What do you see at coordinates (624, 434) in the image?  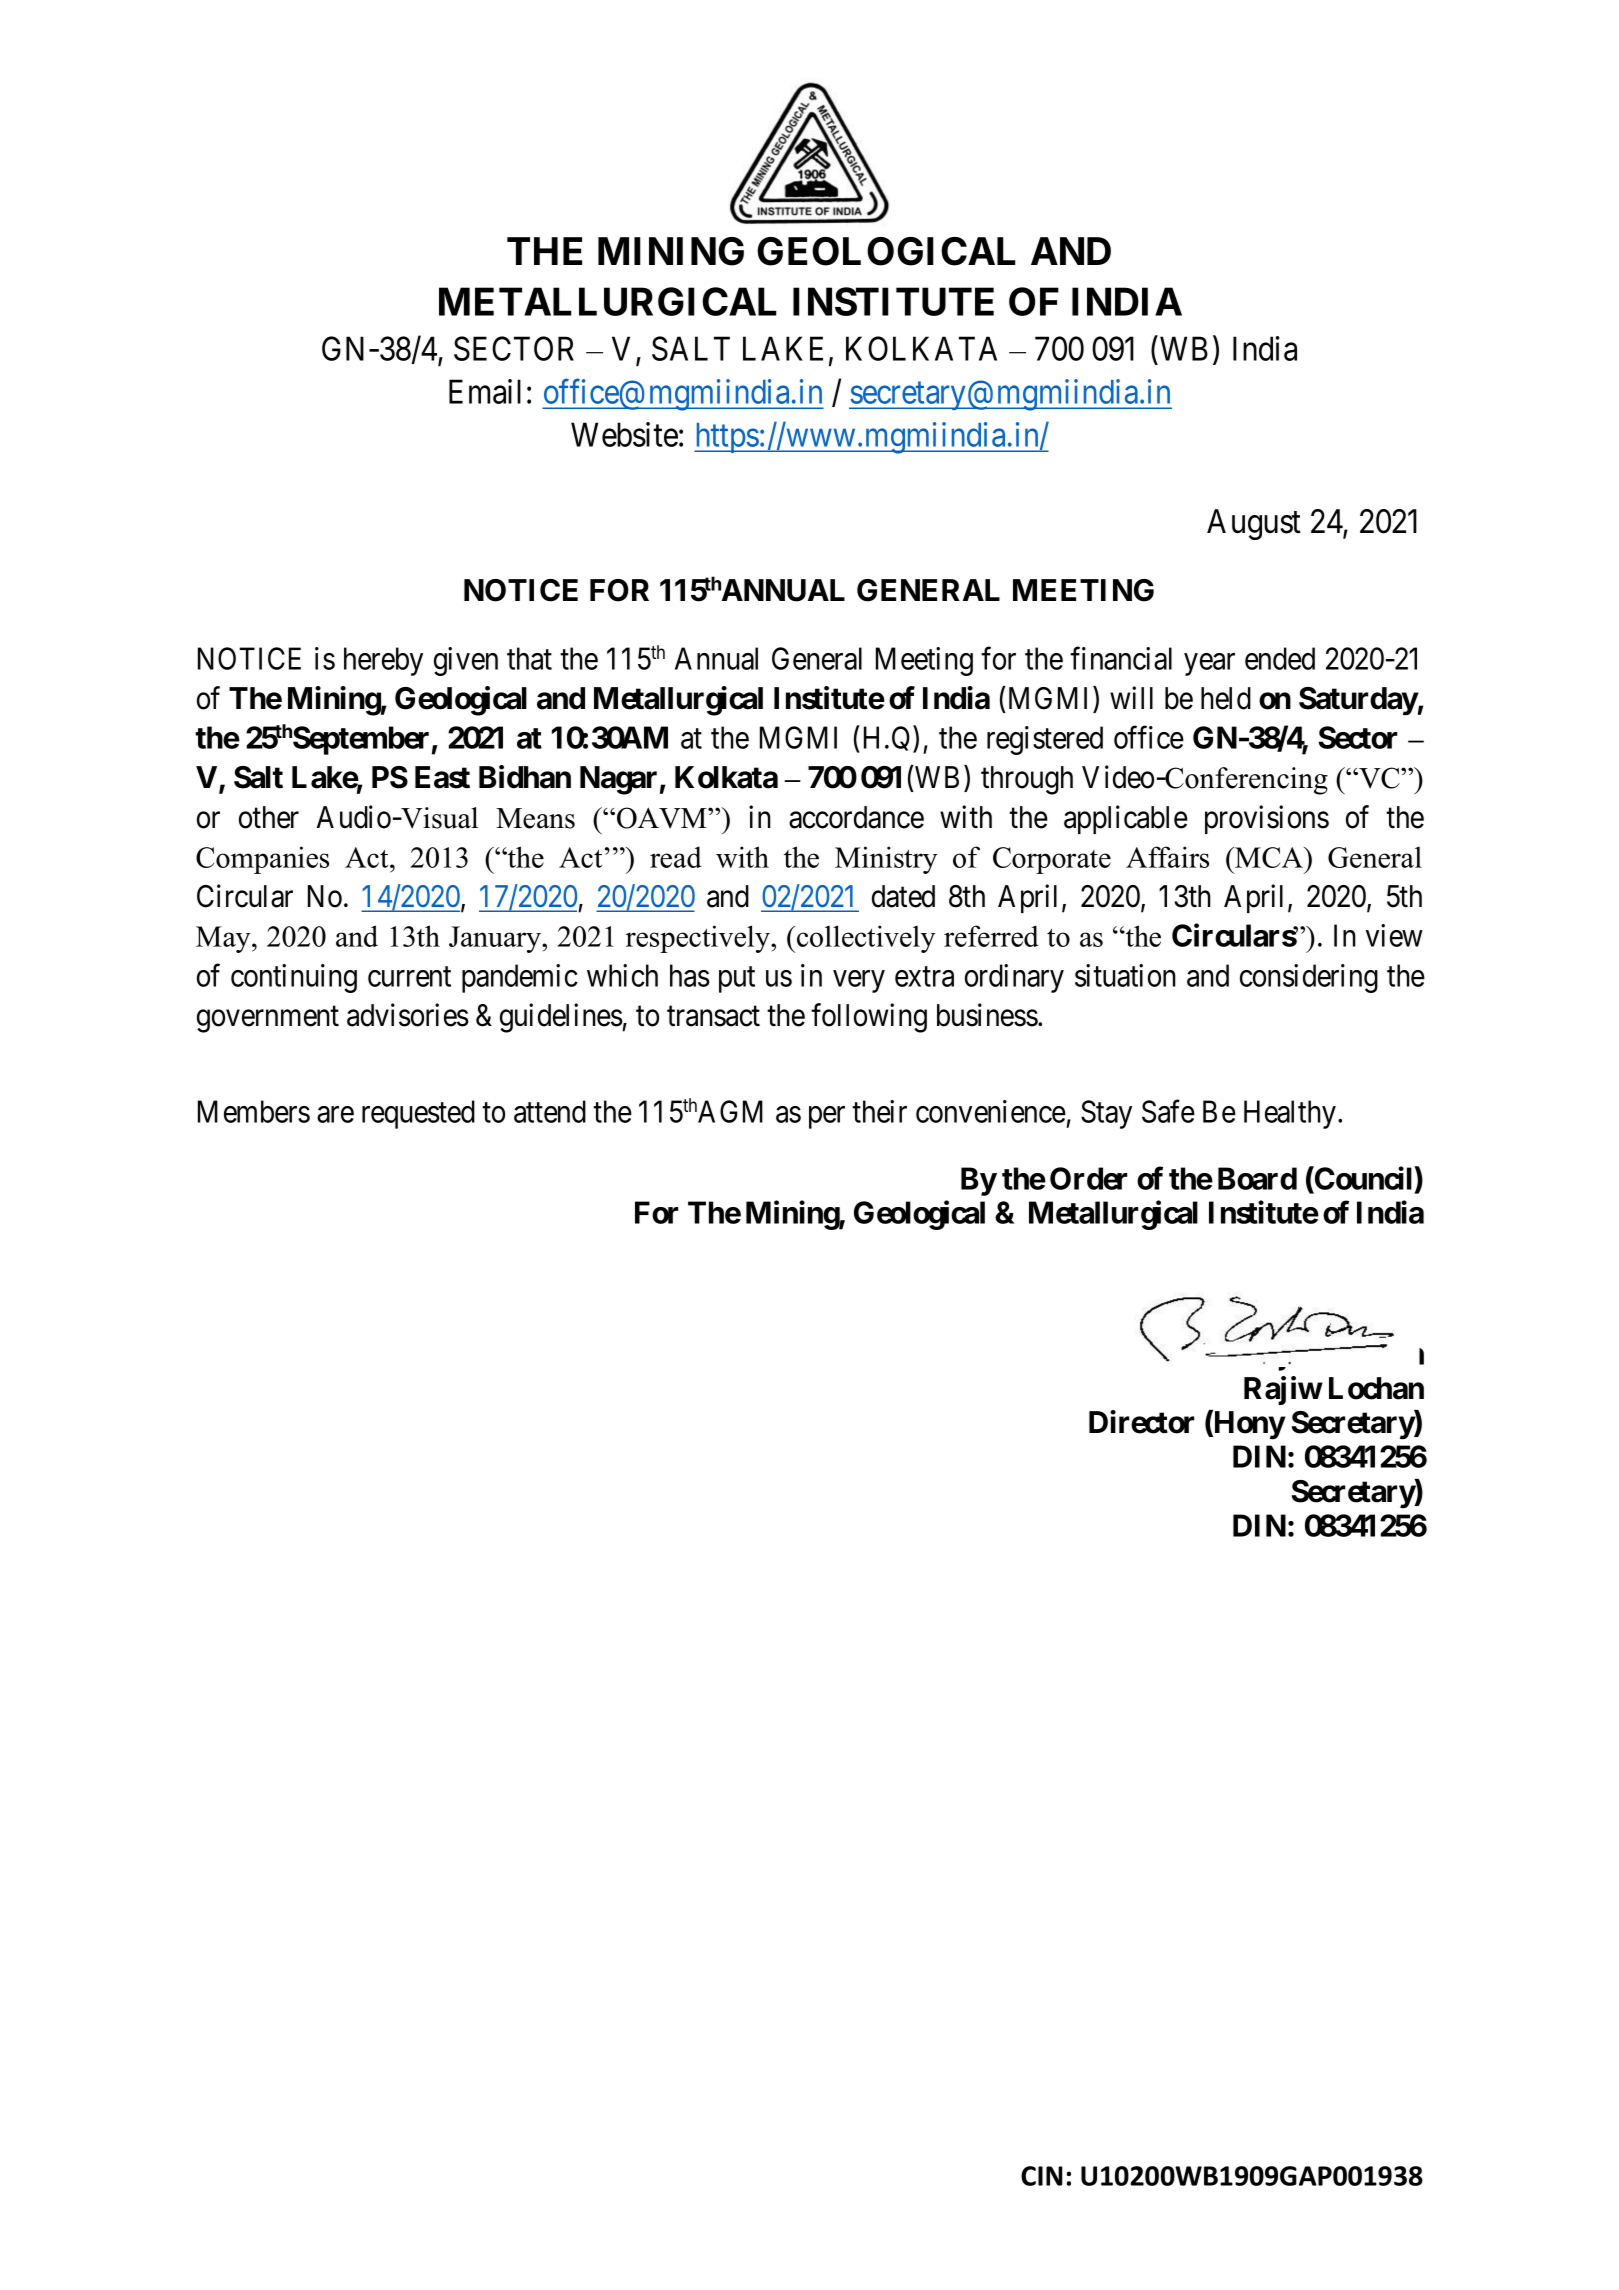 I see `Website` at bounding box center [624, 434].
